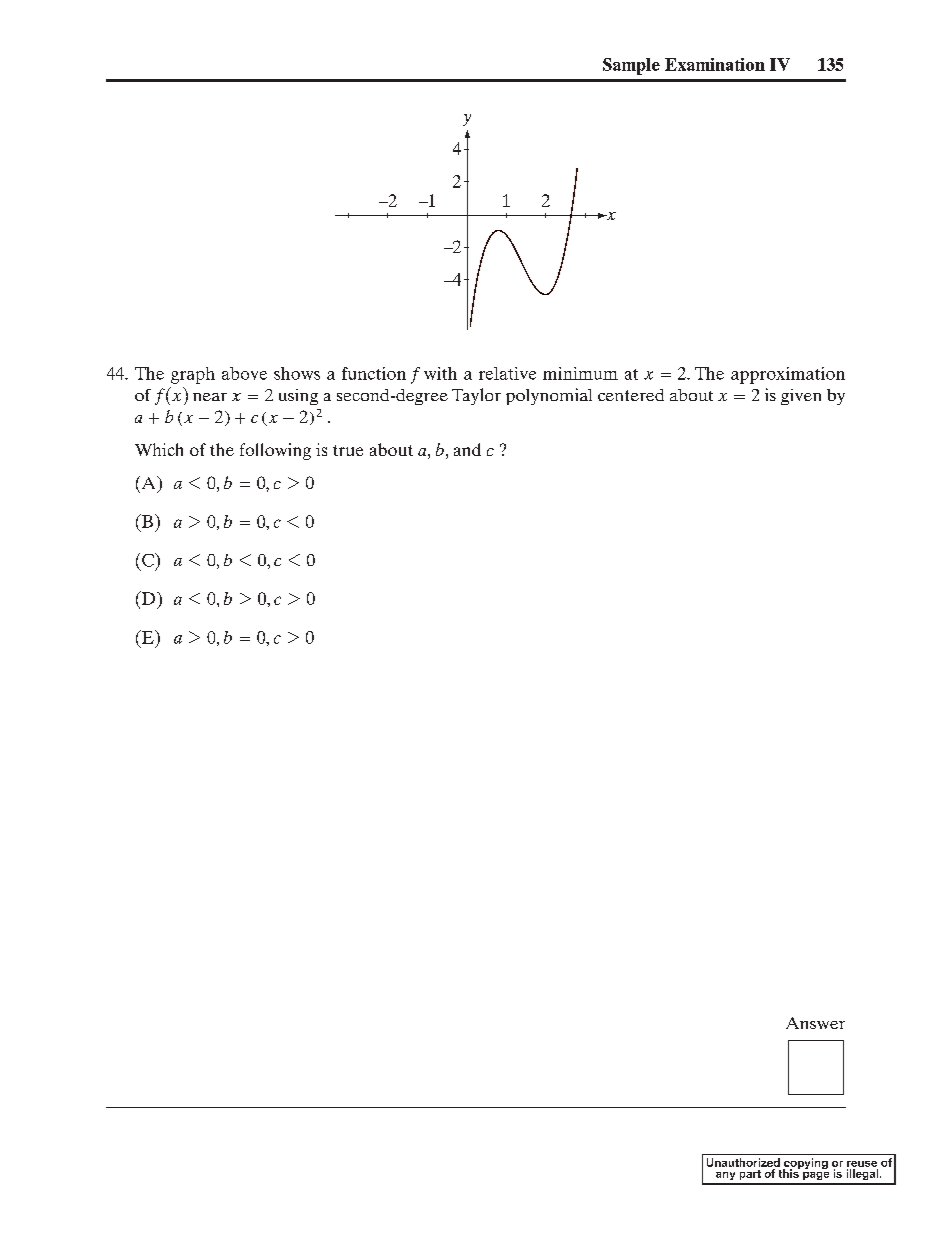 Image resolution: width=952 pixels, height=1233 pixels. Describe the element at coordinates (788, 375) in the image. I see `approximation` at that location.
